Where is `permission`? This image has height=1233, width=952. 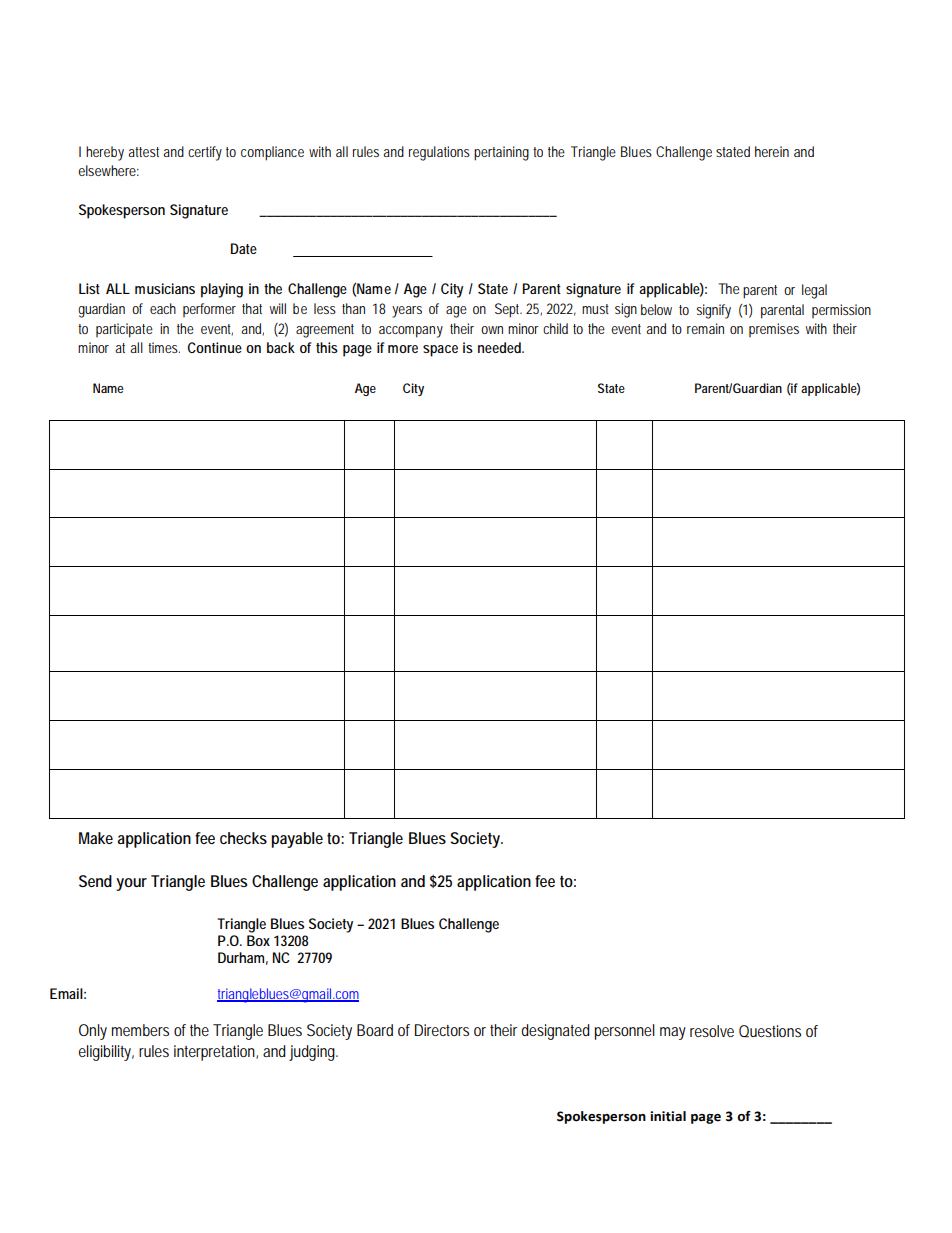
permission is located at coordinates (841, 311).
